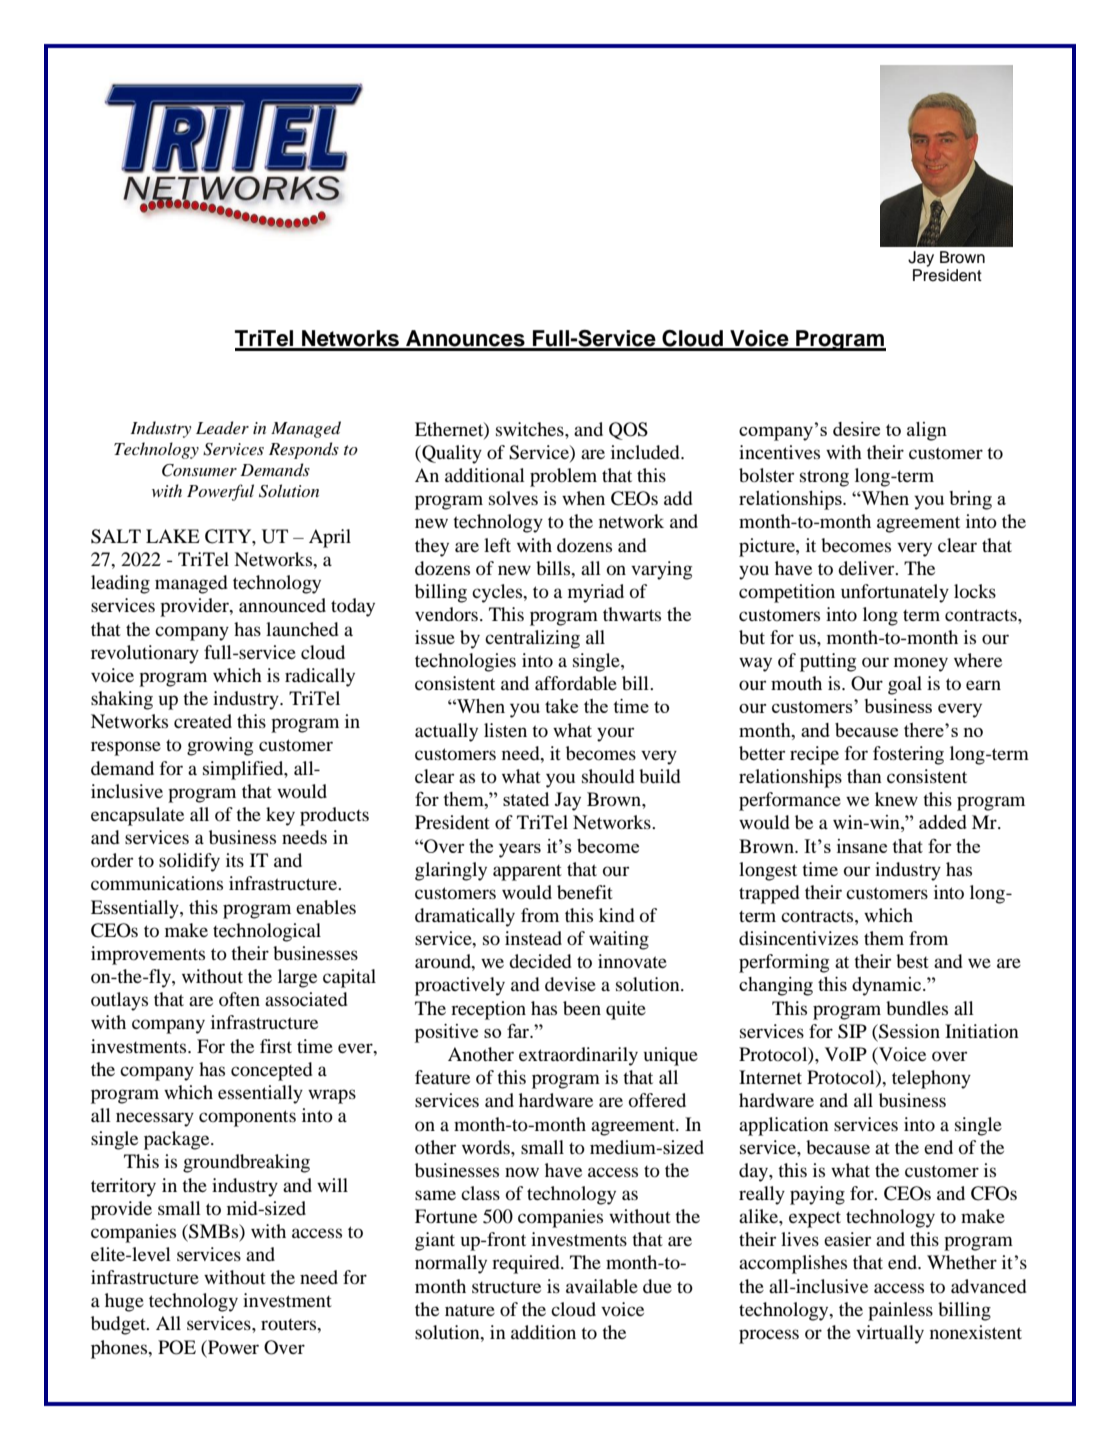 The image size is (1120, 1450). What do you see at coordinates (563, 477) in the image?
I see `problem` at bounding box center [563, 477].
